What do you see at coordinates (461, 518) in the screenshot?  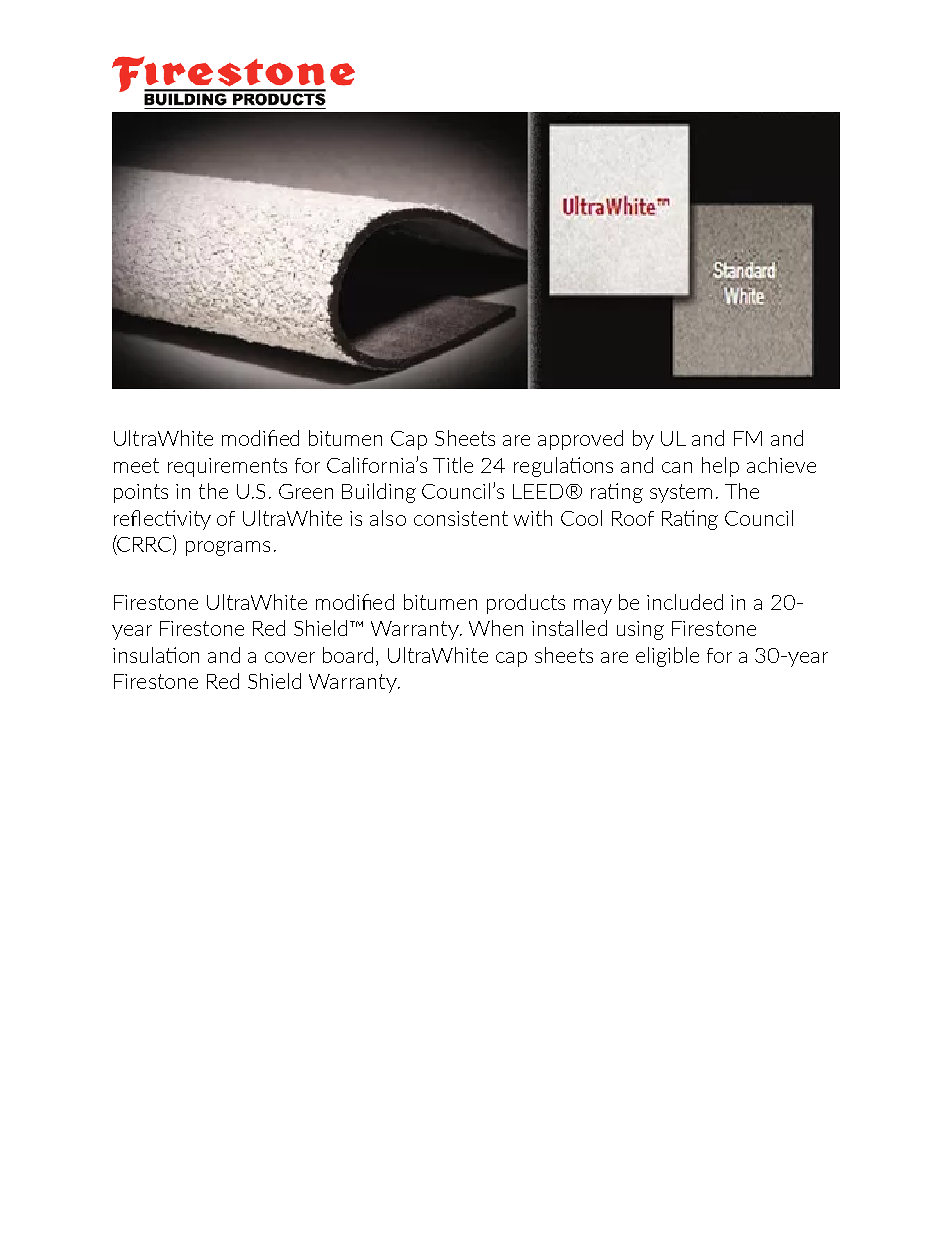 I see `consistent` at bounding box center [461, 518].
